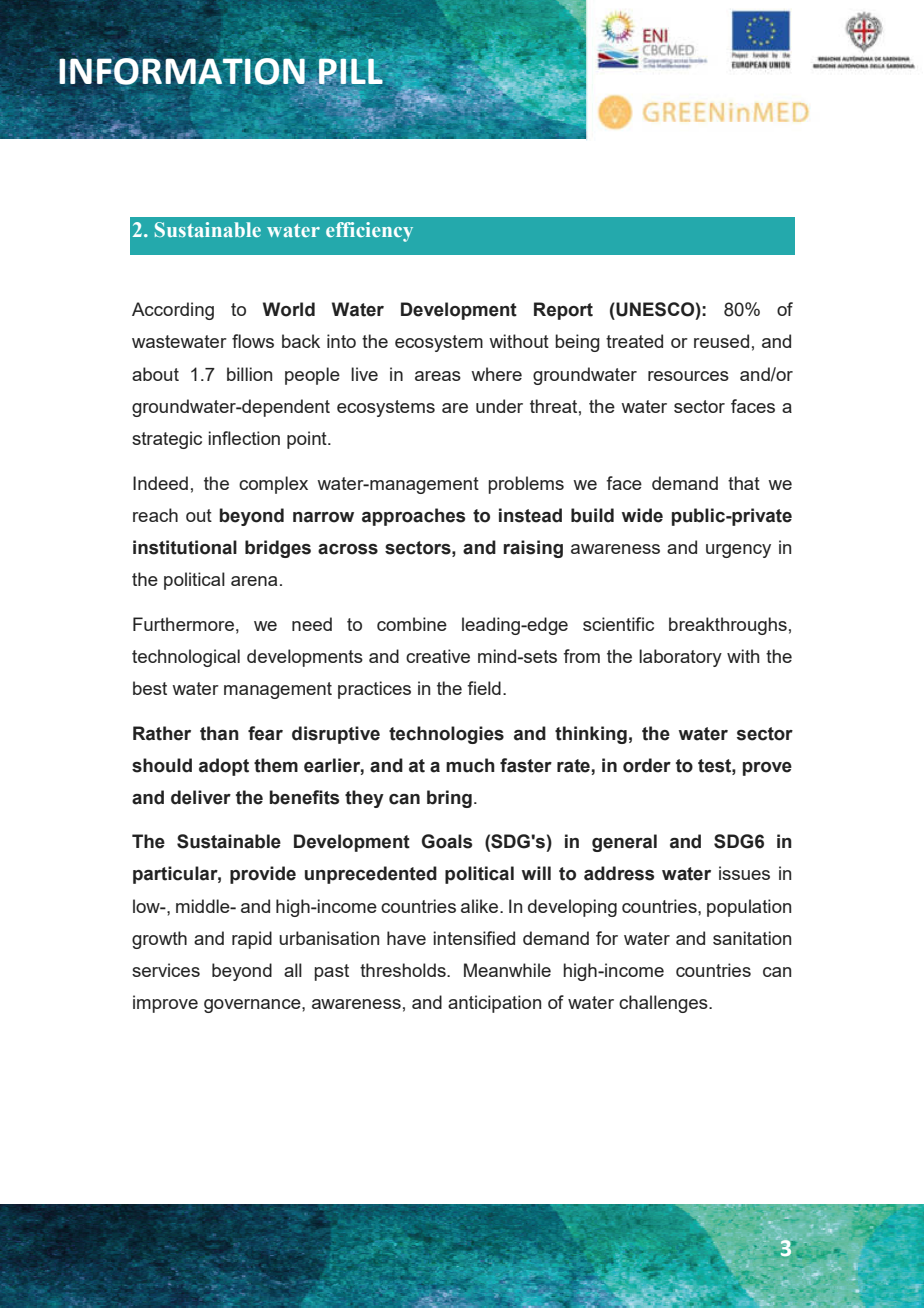 The image size is (924, 1308). I want to click on technological, so click(186, 658).
